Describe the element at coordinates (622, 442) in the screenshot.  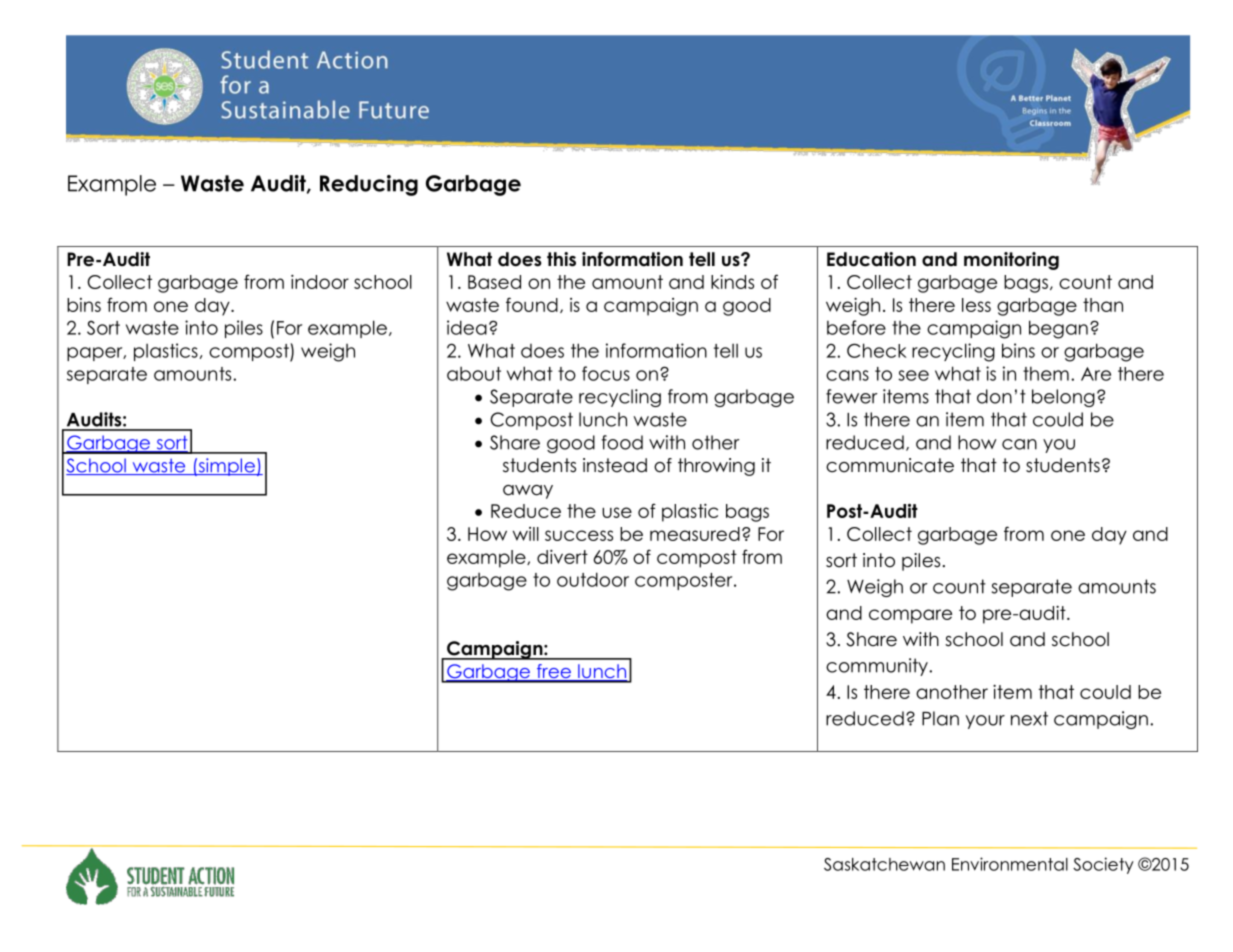
I see `food` at that location.
